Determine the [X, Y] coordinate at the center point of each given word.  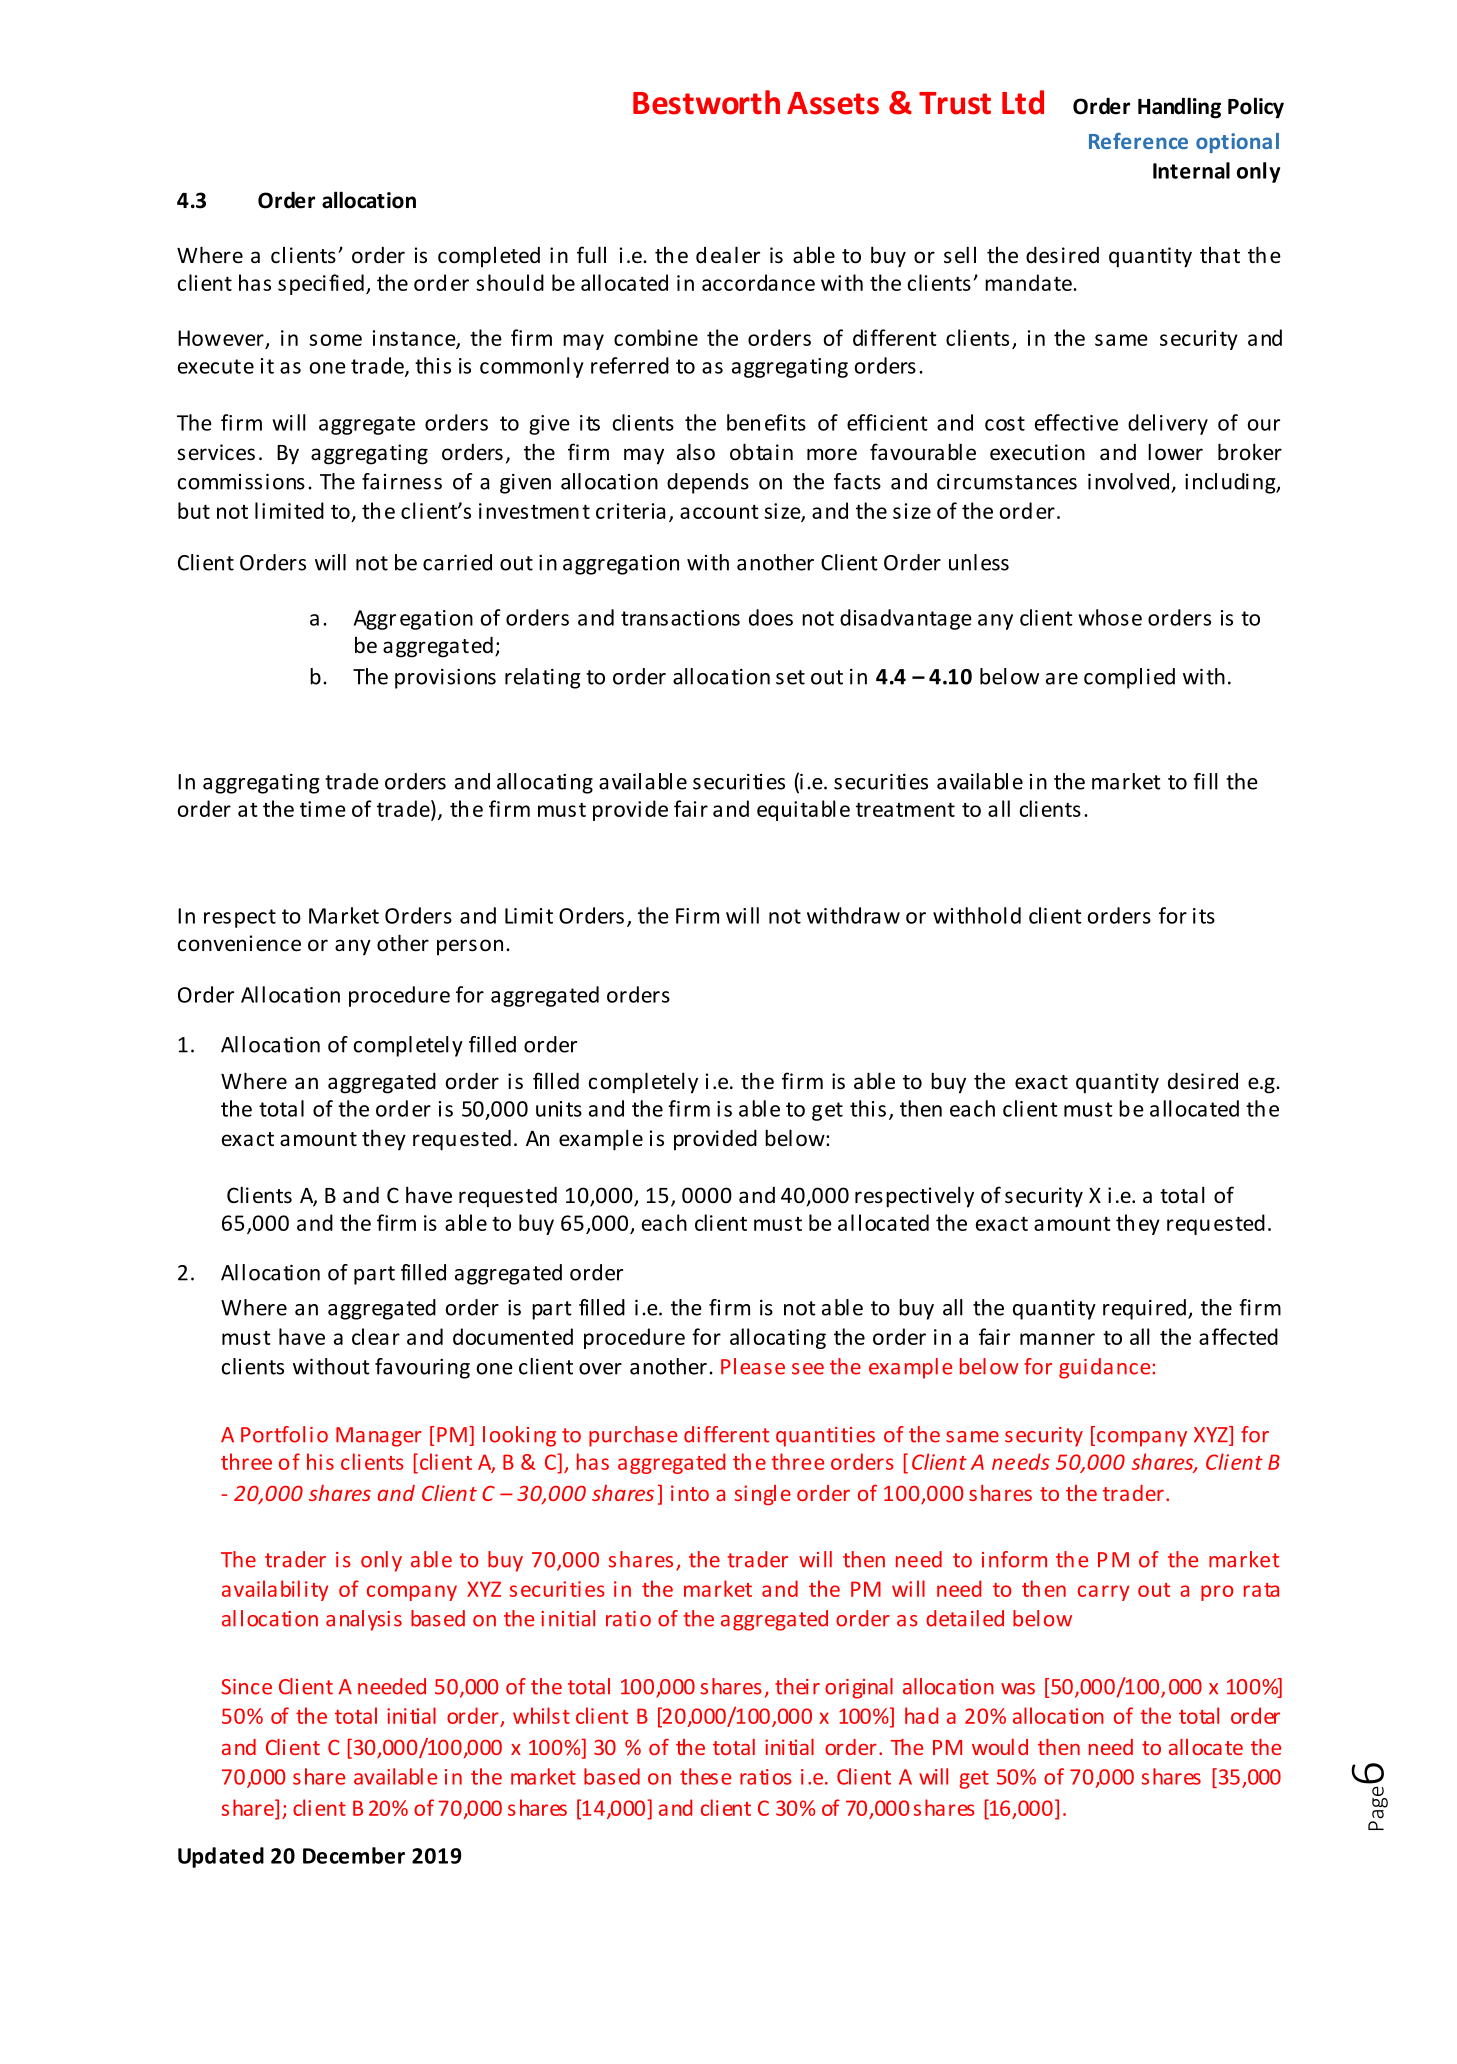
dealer [728, 255]
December [354, 1855]
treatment [905, 809]
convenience [239, 943]
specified [321, 284]
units [559, 1109]
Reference [1138, 141]
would [1000, 1747]
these [705, 1776]
